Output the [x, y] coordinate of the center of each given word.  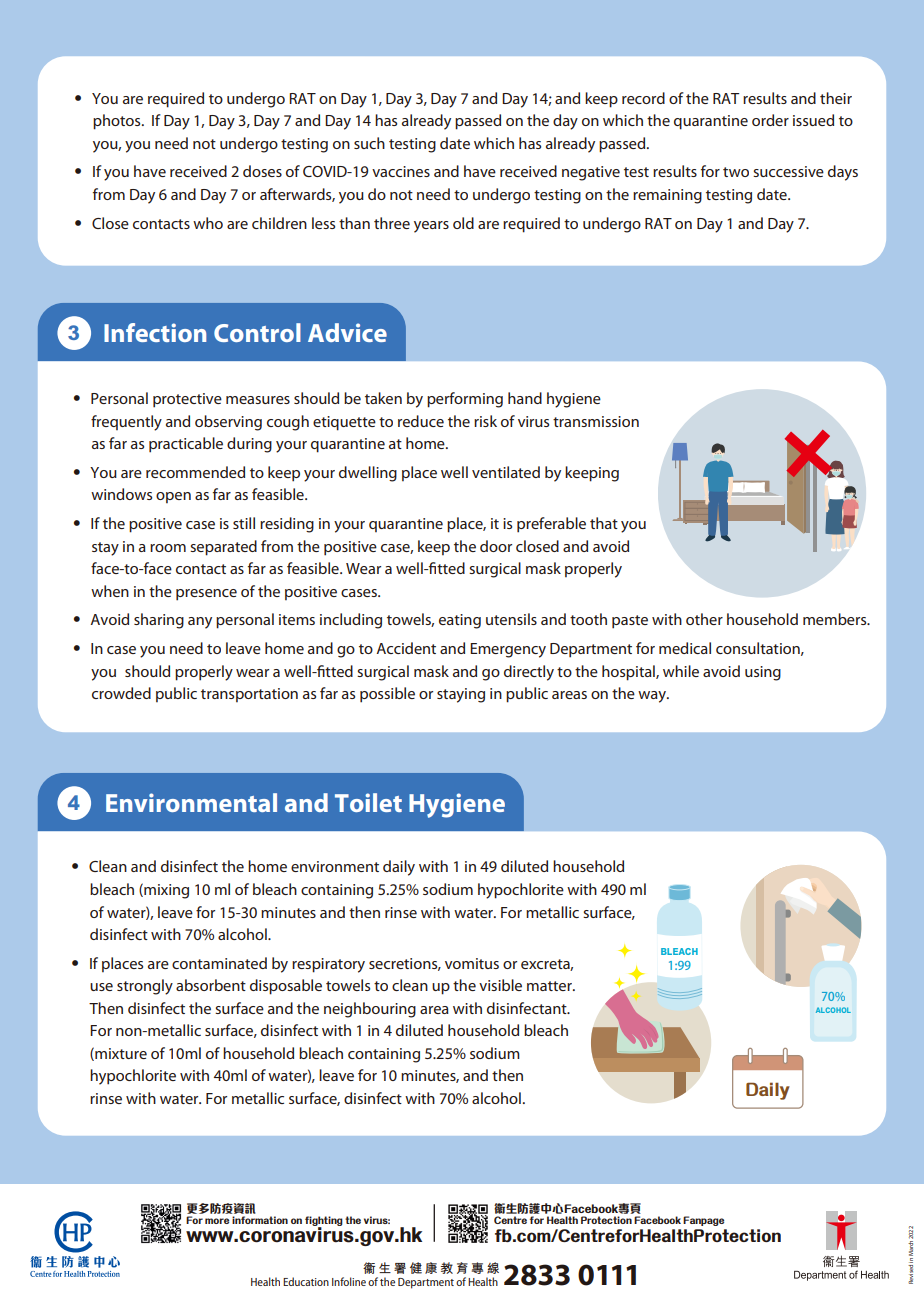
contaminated [219, 963]
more [217, 1221]
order [770, 120]
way [653, 697]
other [704, 619]
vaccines [401, 171]
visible [500, 985]
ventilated [506, 472]
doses [262, 171]
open [173, 497]
